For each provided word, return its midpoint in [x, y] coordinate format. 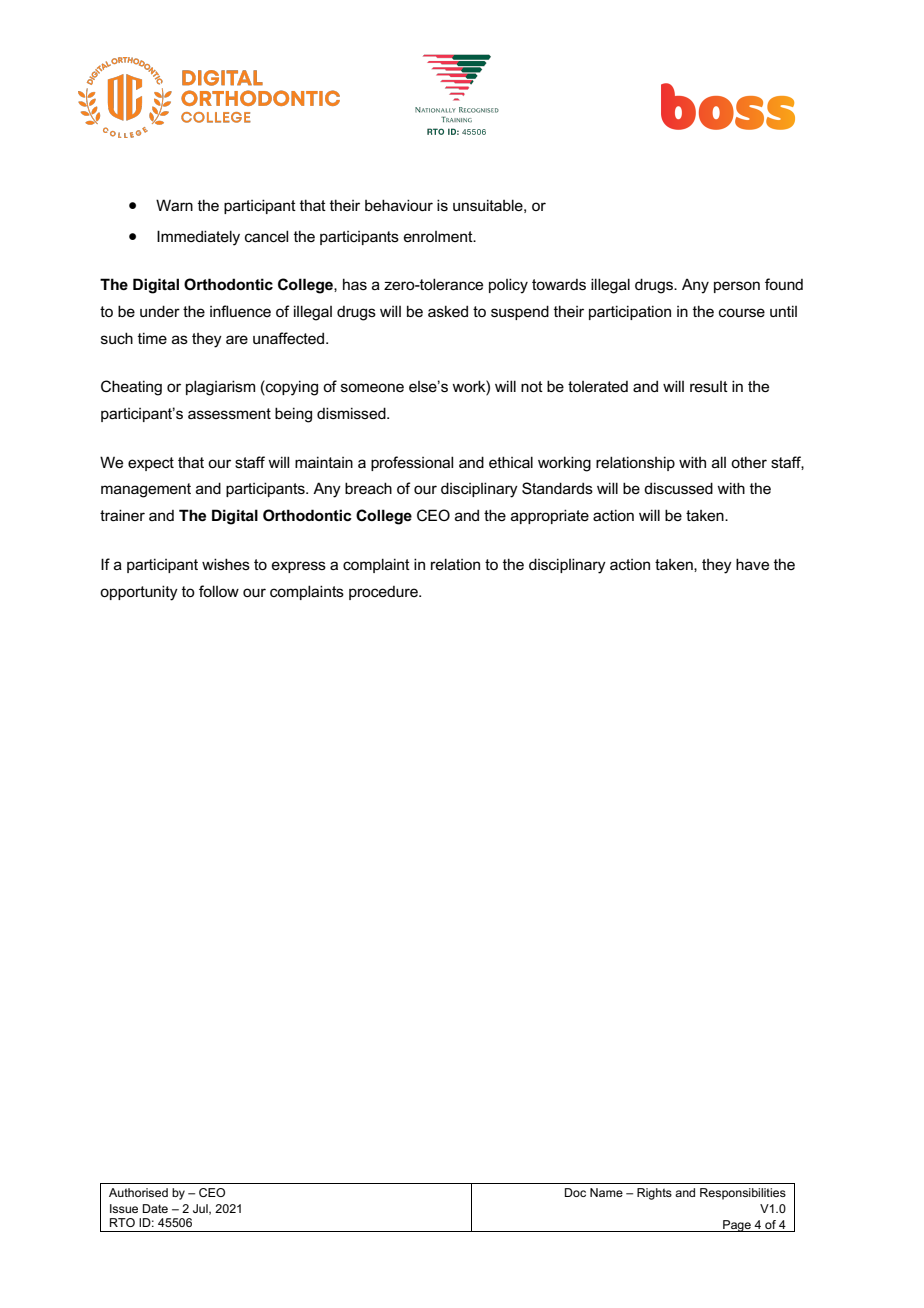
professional [412, 463]
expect [151, 464]
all [719, 462]
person [737, 287]
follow [219, 591]
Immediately [198, 238]
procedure [384, 593]
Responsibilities [743, 1194]
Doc [575, 1192]
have [752, 564]
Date [155, 1208]
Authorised [138, 1192]
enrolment [439, 236]
